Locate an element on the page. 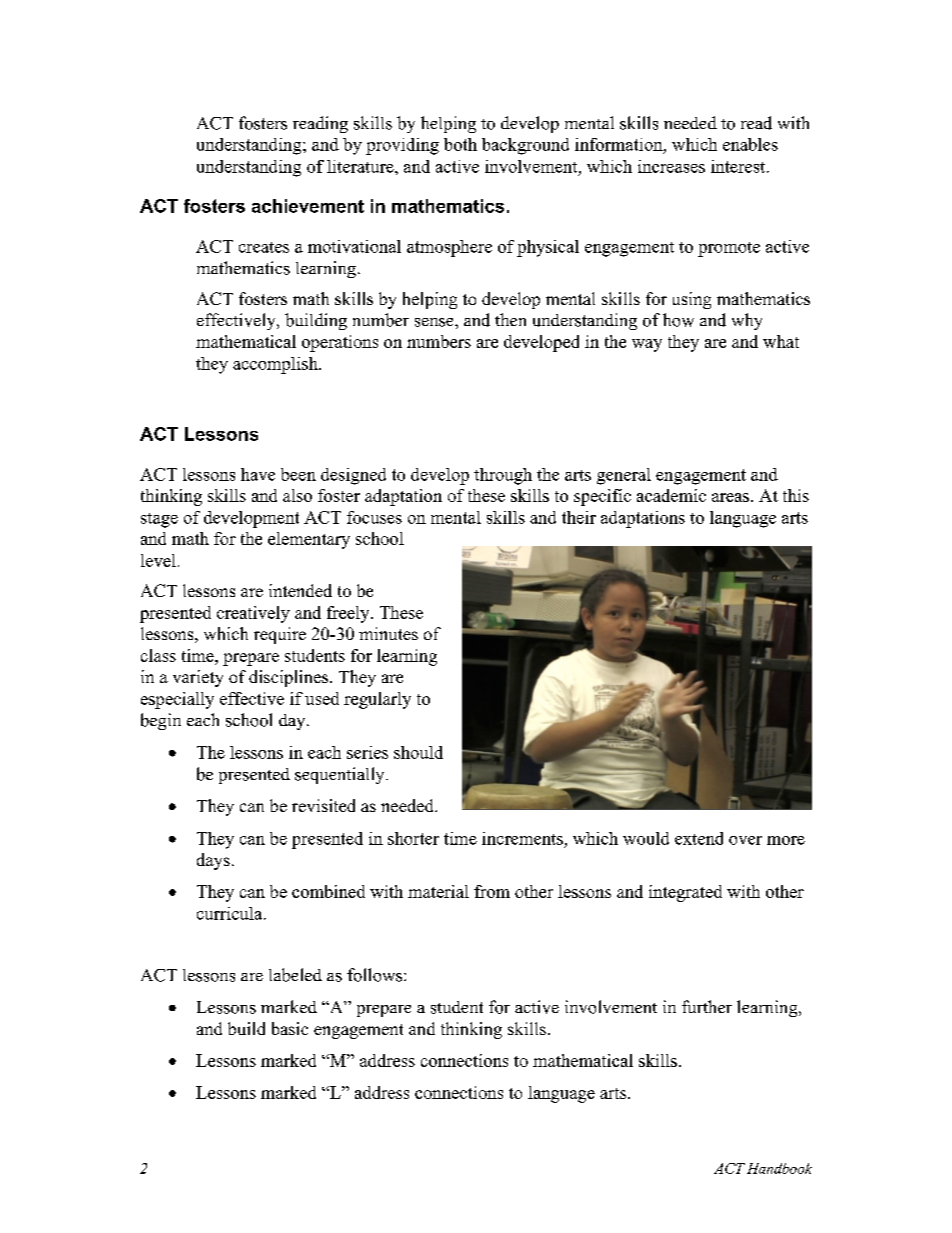  achievement is located at coordinates (308, 206).
